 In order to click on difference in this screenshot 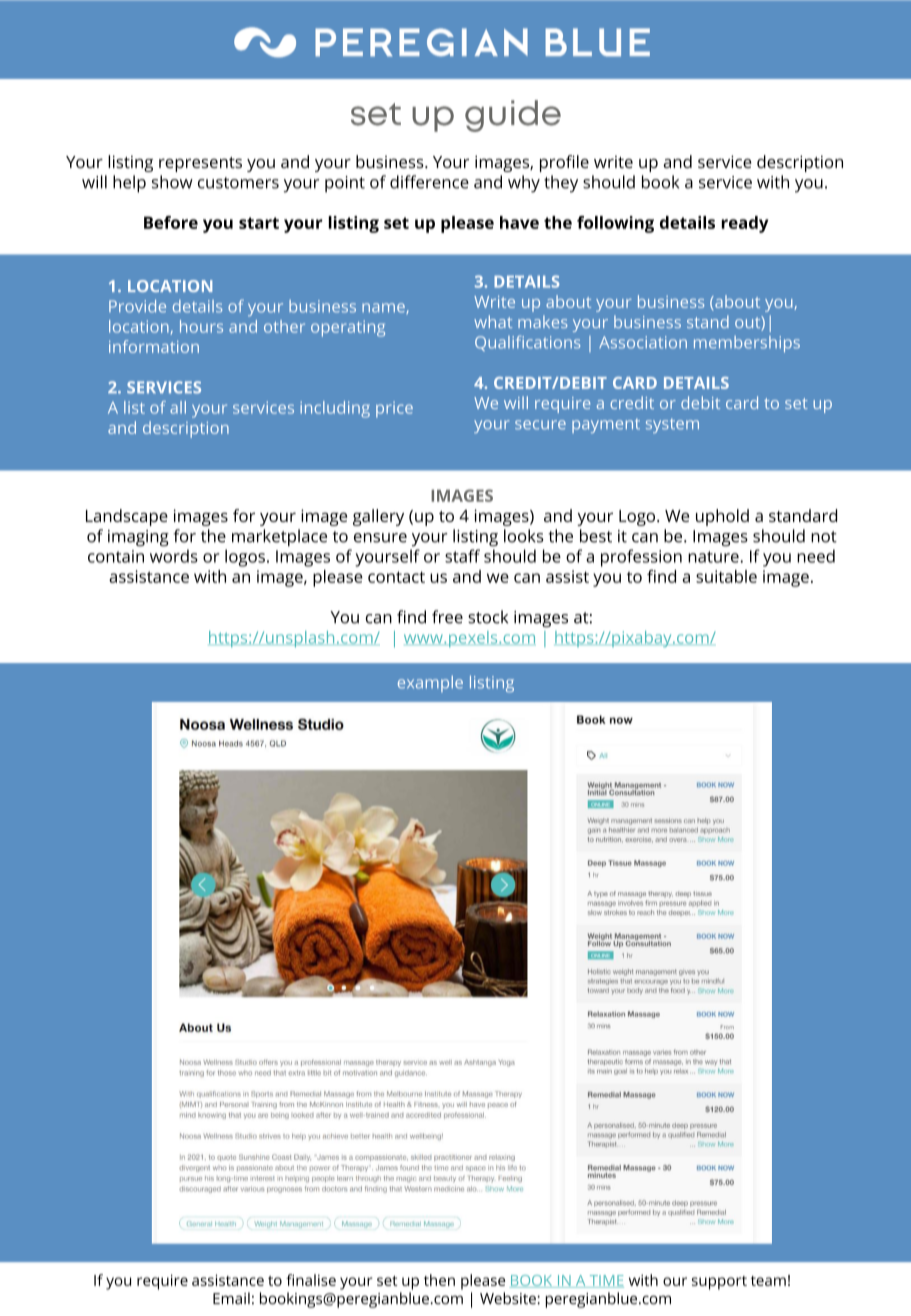, I will do `click(429, 182)`.
